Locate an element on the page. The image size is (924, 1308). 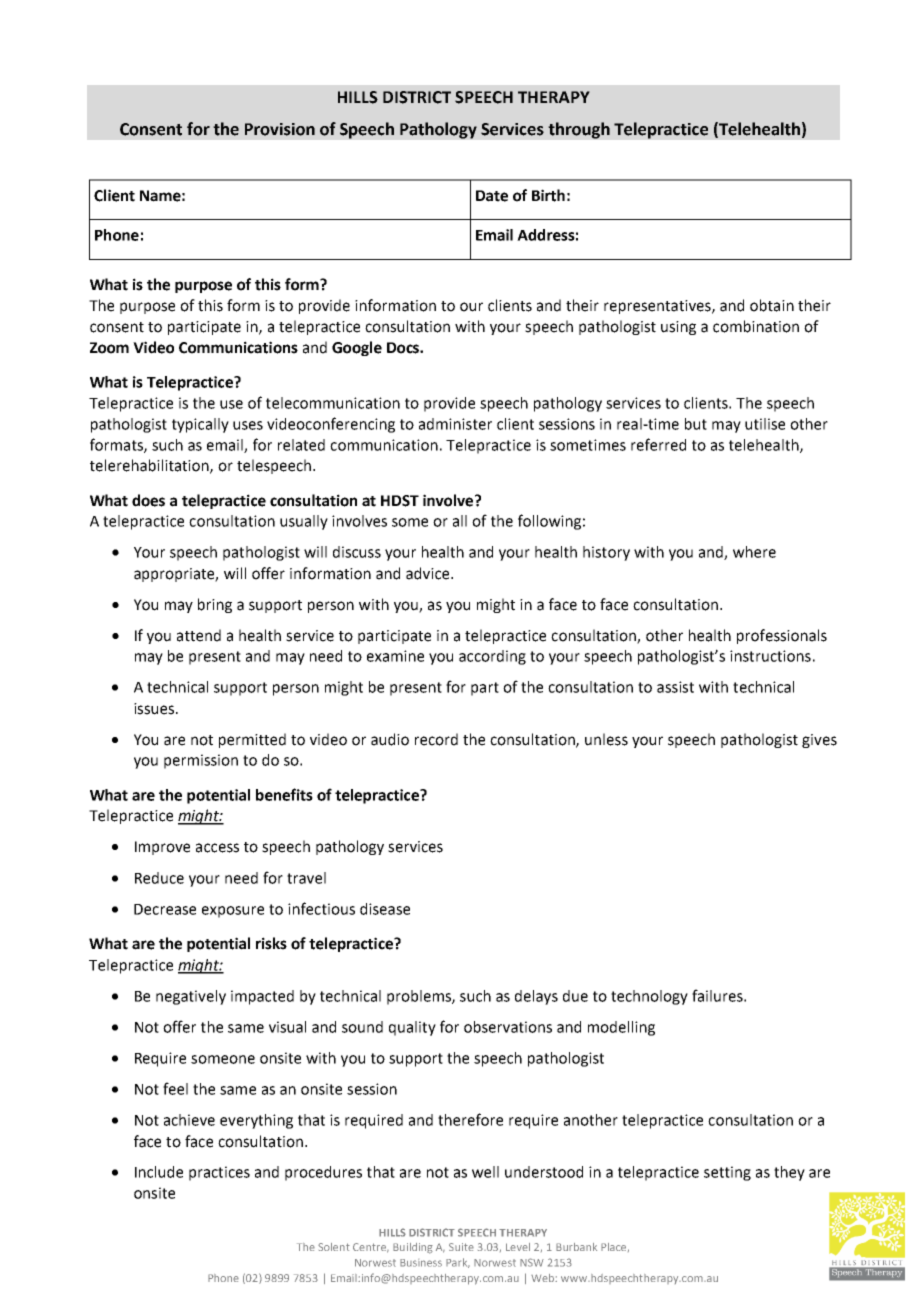
Date is located at coordinates (492, 196).
